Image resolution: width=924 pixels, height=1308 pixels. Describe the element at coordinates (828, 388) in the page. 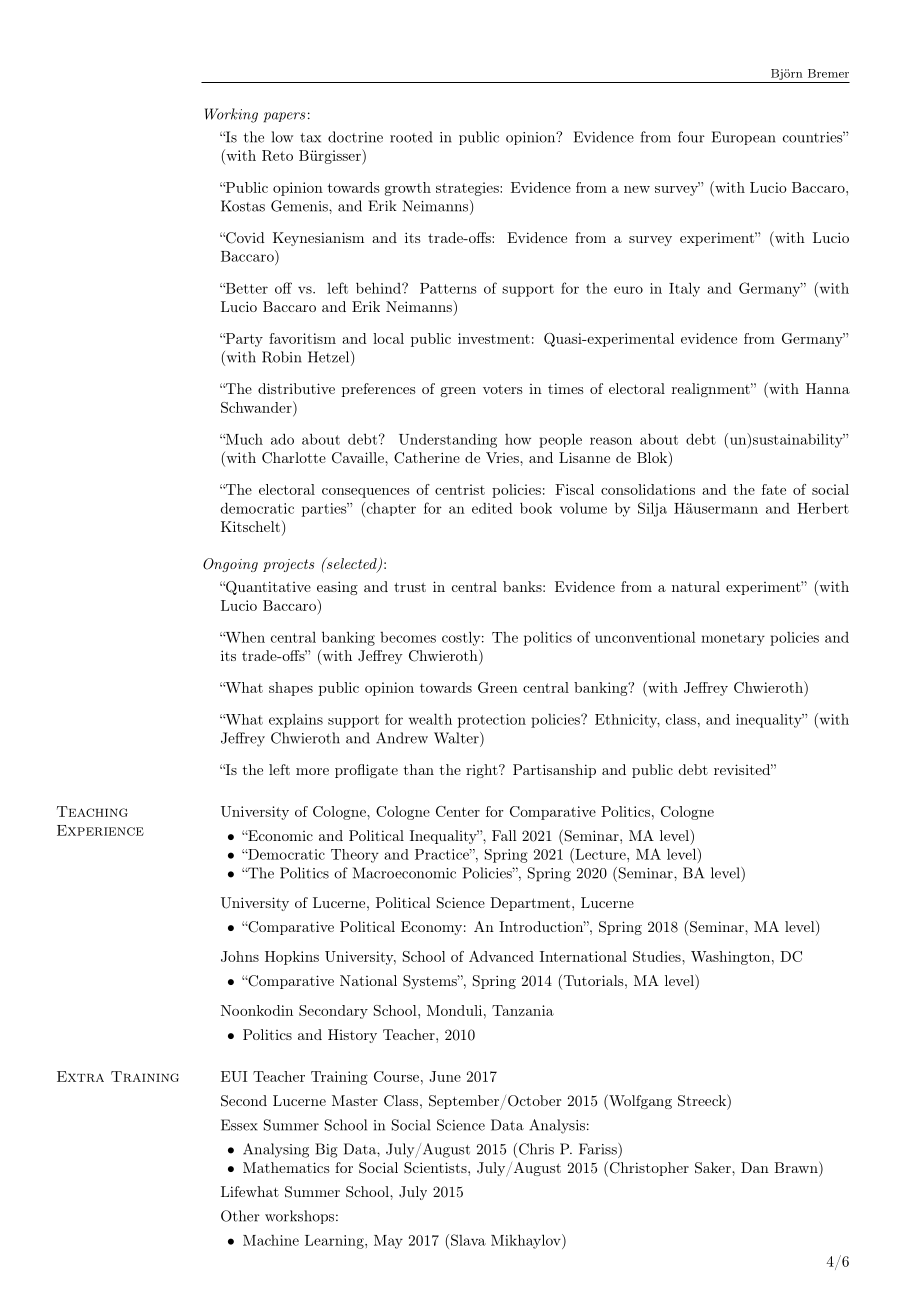

I see `Hanna` at that location.
